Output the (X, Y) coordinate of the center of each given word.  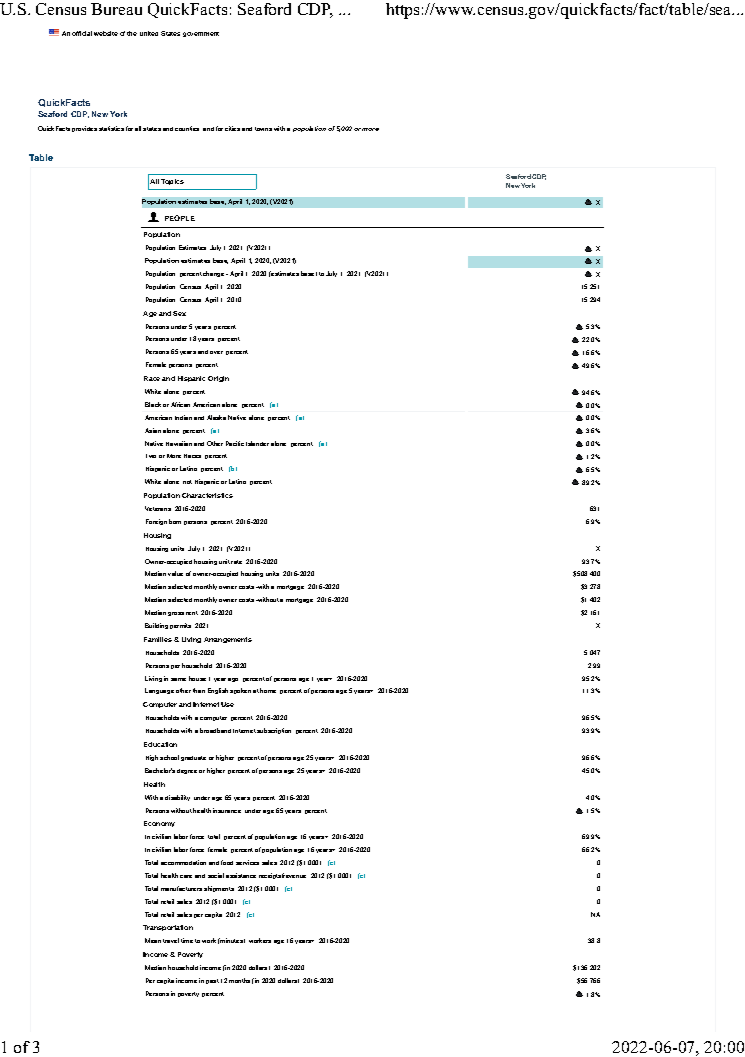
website (106, 33)
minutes (232, 940)
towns (263, 129)
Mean (153, 940)
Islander (257, 443)
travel (171, 940)
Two (151, 456)
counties (187, 128)
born (175, 521)
